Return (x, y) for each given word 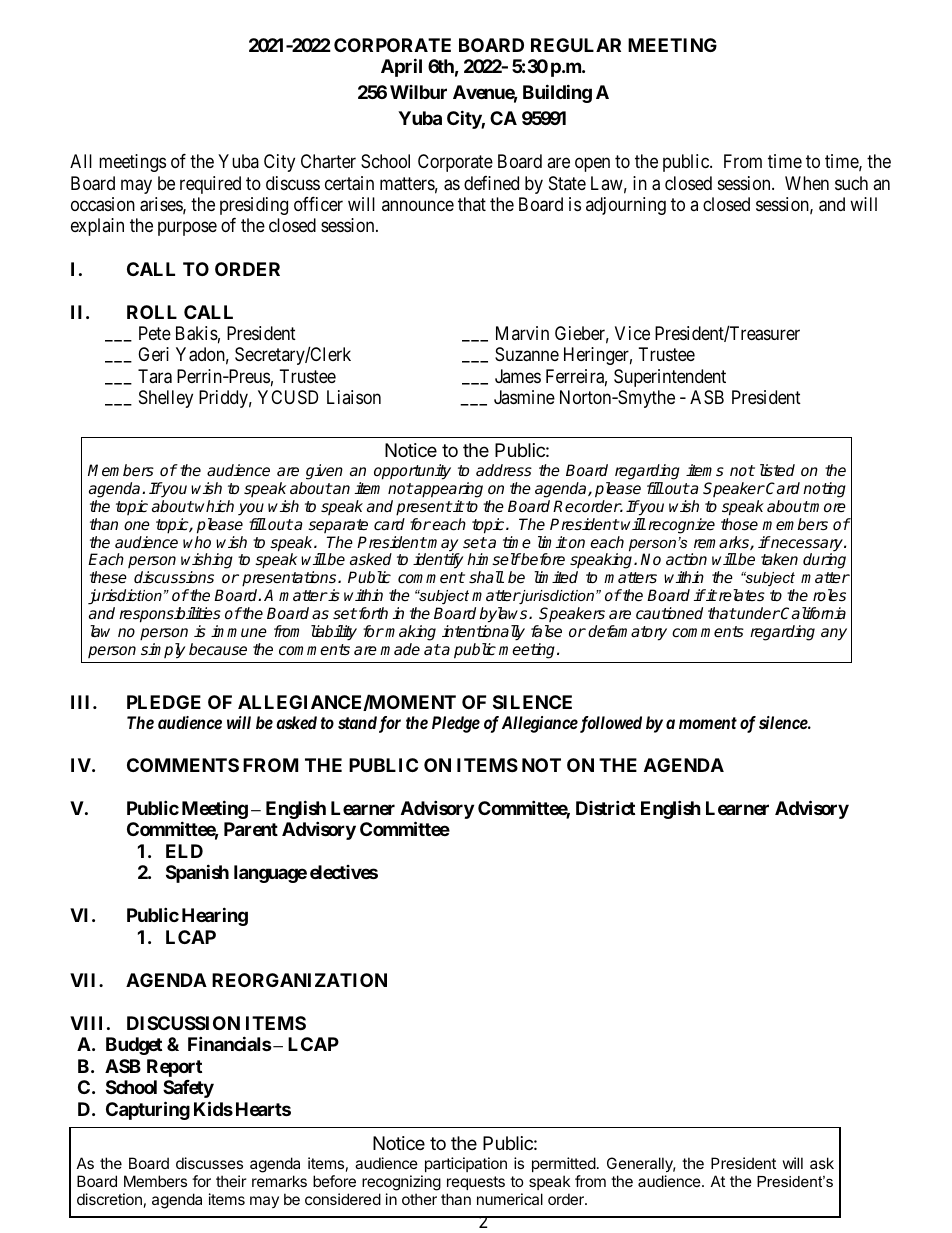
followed (609, 724)
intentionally (483, 633)
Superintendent (670, 378)
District (605, 807)
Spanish (197, 873)
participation (466, 1164)
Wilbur (418, 92)
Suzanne (527, 354)
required (210, 185)
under (757, 613)
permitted (564, 1164)
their (231, 1181)
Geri (153, 354)
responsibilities (170, 615)
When (807, 183)
